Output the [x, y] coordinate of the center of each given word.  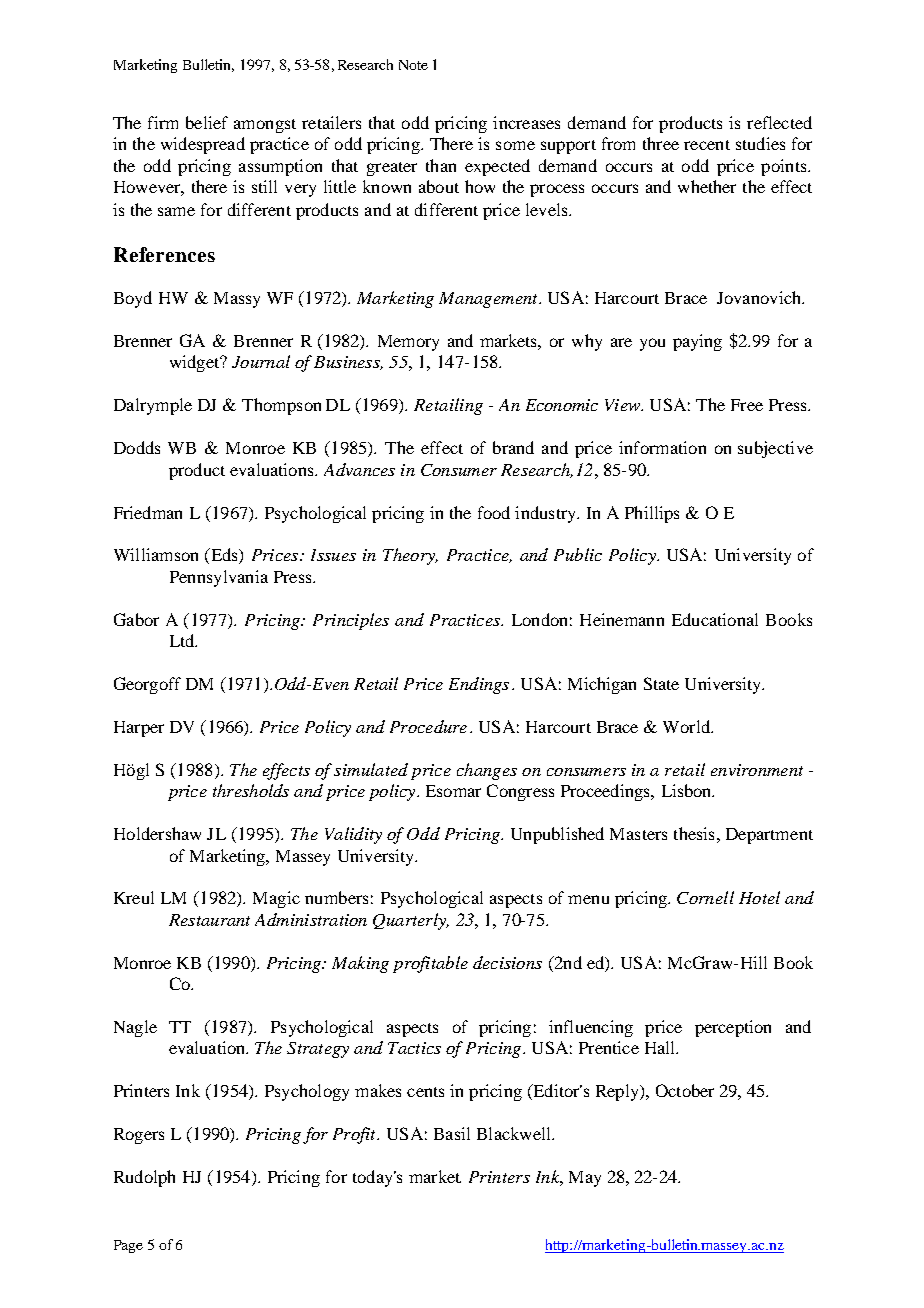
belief [207, 122]
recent [707, 145]
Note [413, 65]
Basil [452, 1133]
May [585, 1179]
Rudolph [144, 1178]
